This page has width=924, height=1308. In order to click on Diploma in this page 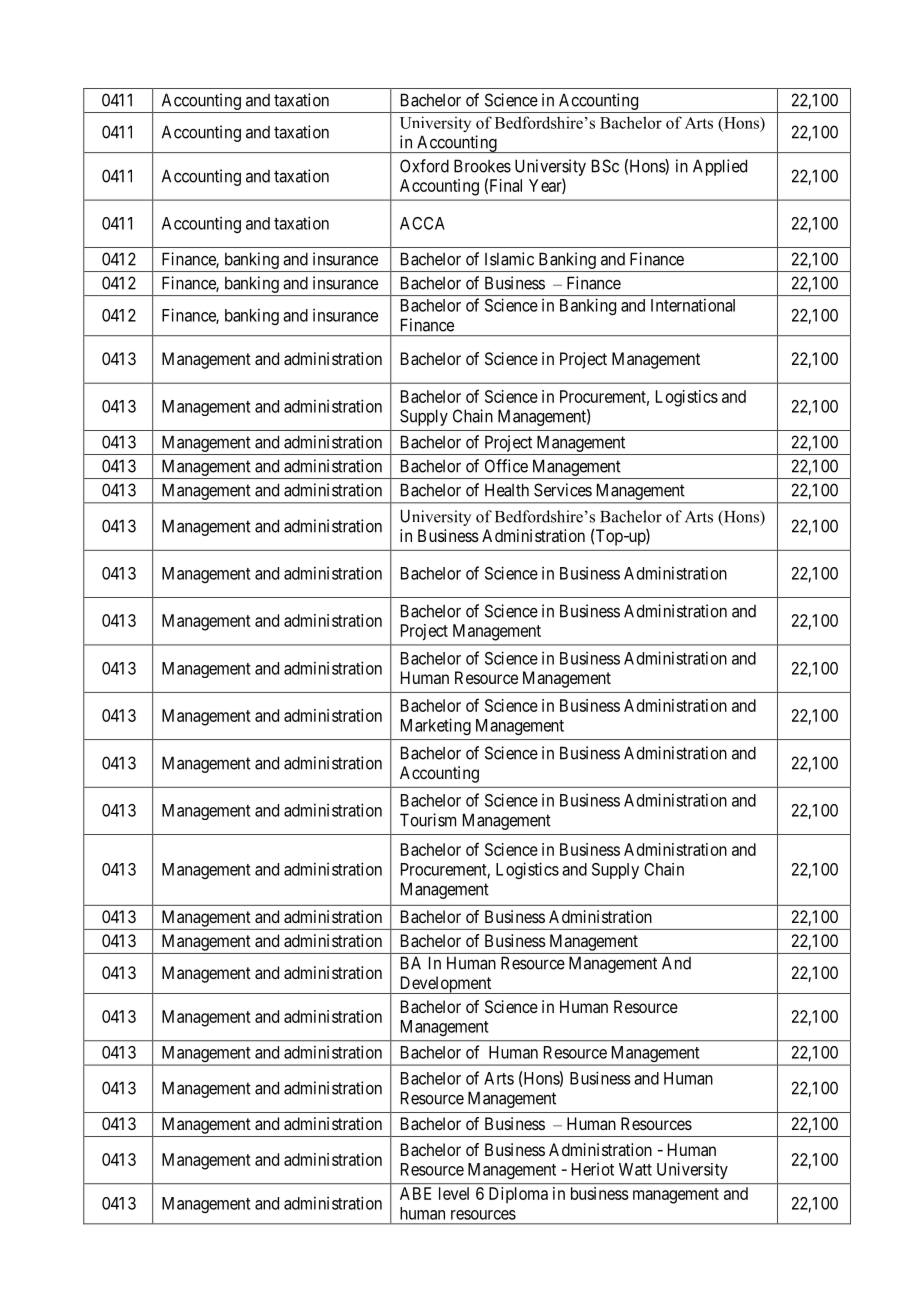, I will do `click(518, 1195)`.
